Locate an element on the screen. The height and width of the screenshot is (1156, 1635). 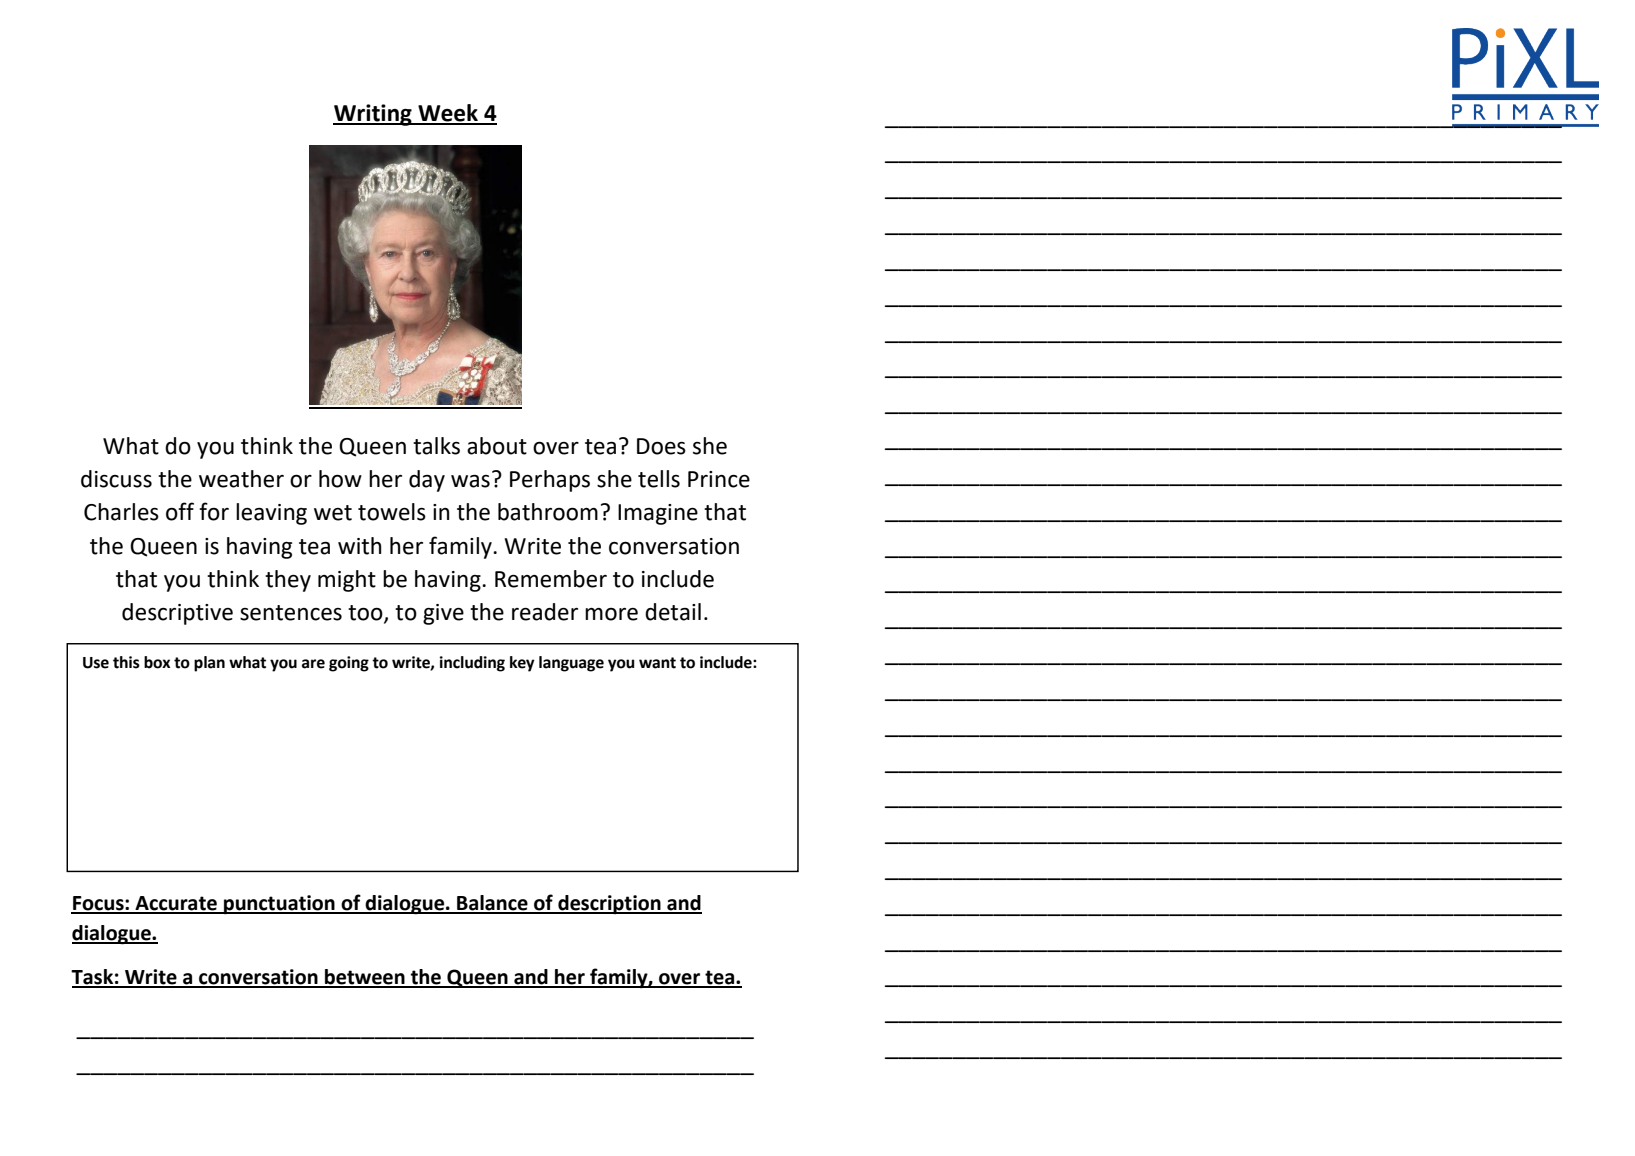
between is located at coordinates (365, 978).
